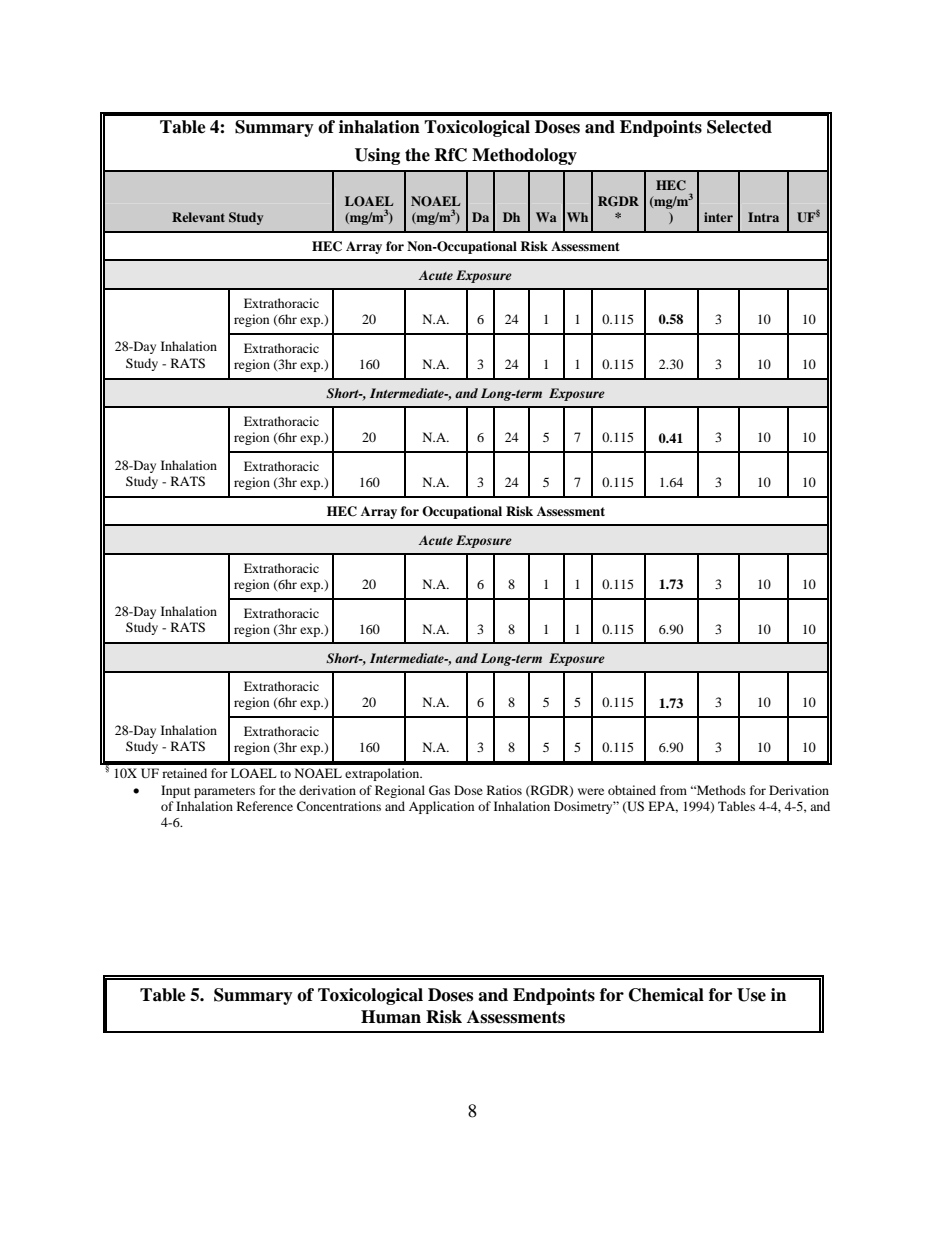  What do you see at coordinates (391, 1017) in the screenshot?
I see `Human` at bounding box center [391, 1017].
